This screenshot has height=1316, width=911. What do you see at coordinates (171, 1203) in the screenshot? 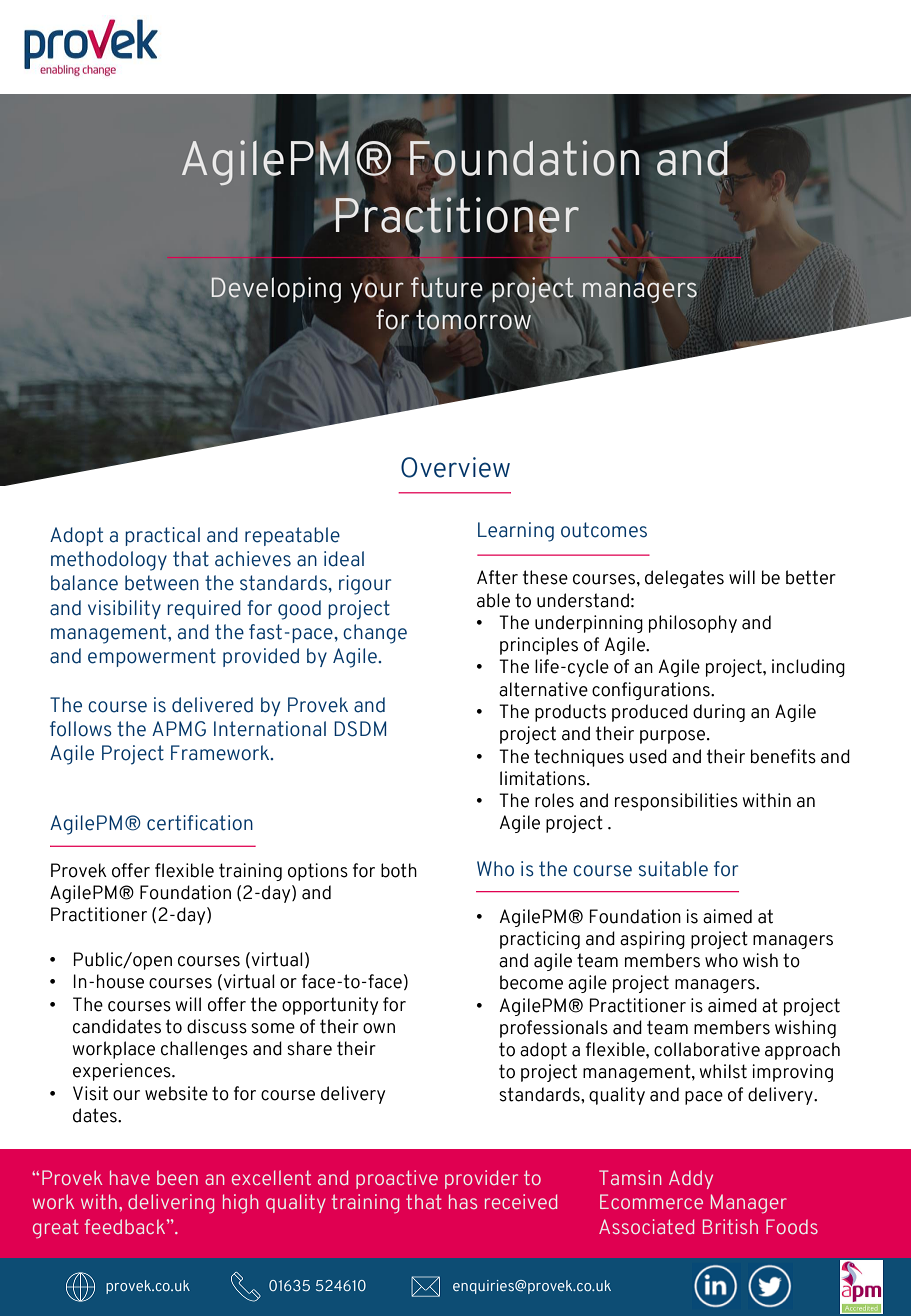
I see `delivering` at bounding box center [171, 1203].
